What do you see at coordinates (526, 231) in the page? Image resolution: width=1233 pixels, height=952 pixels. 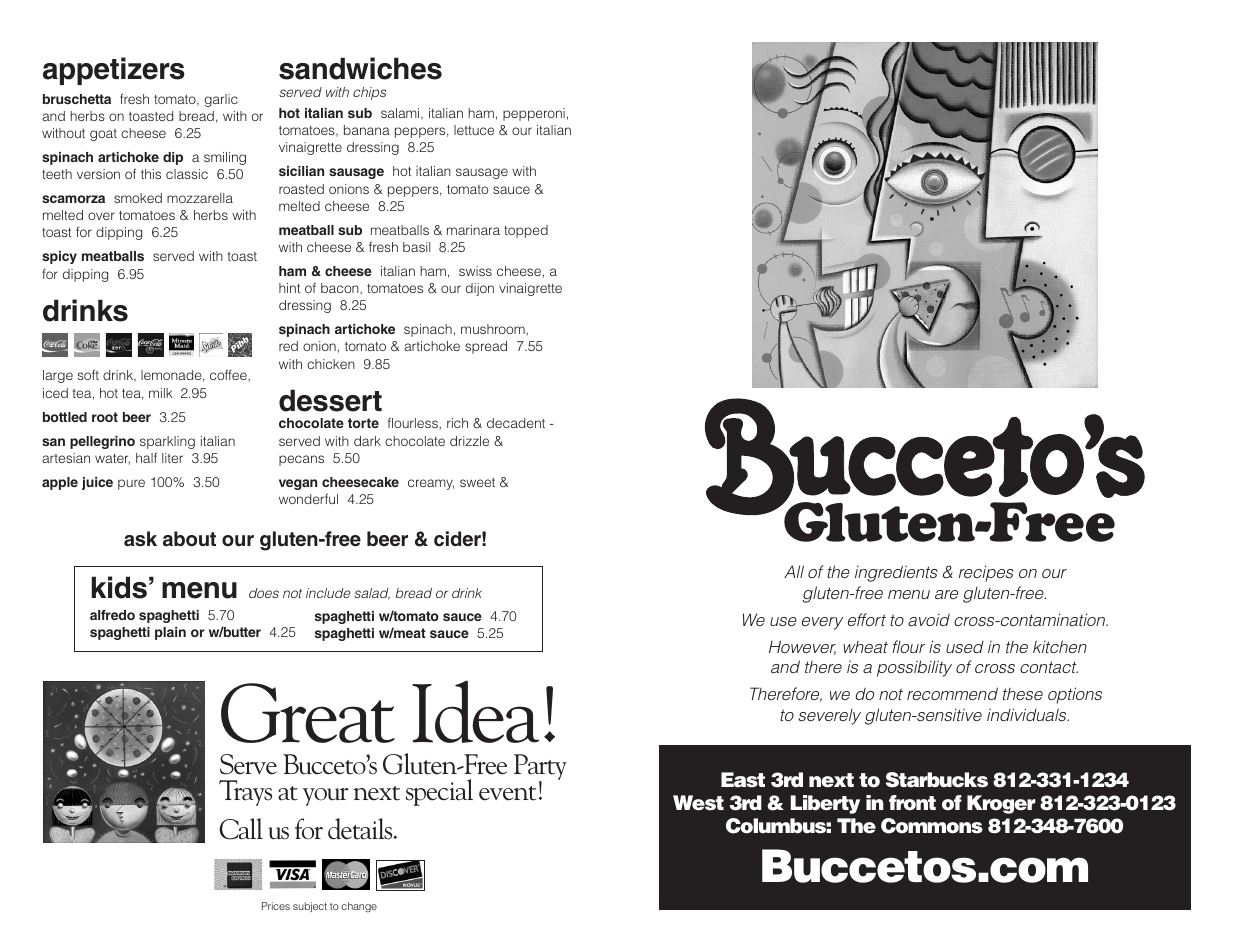 I see `topped` at bounding box center [526, 231].
